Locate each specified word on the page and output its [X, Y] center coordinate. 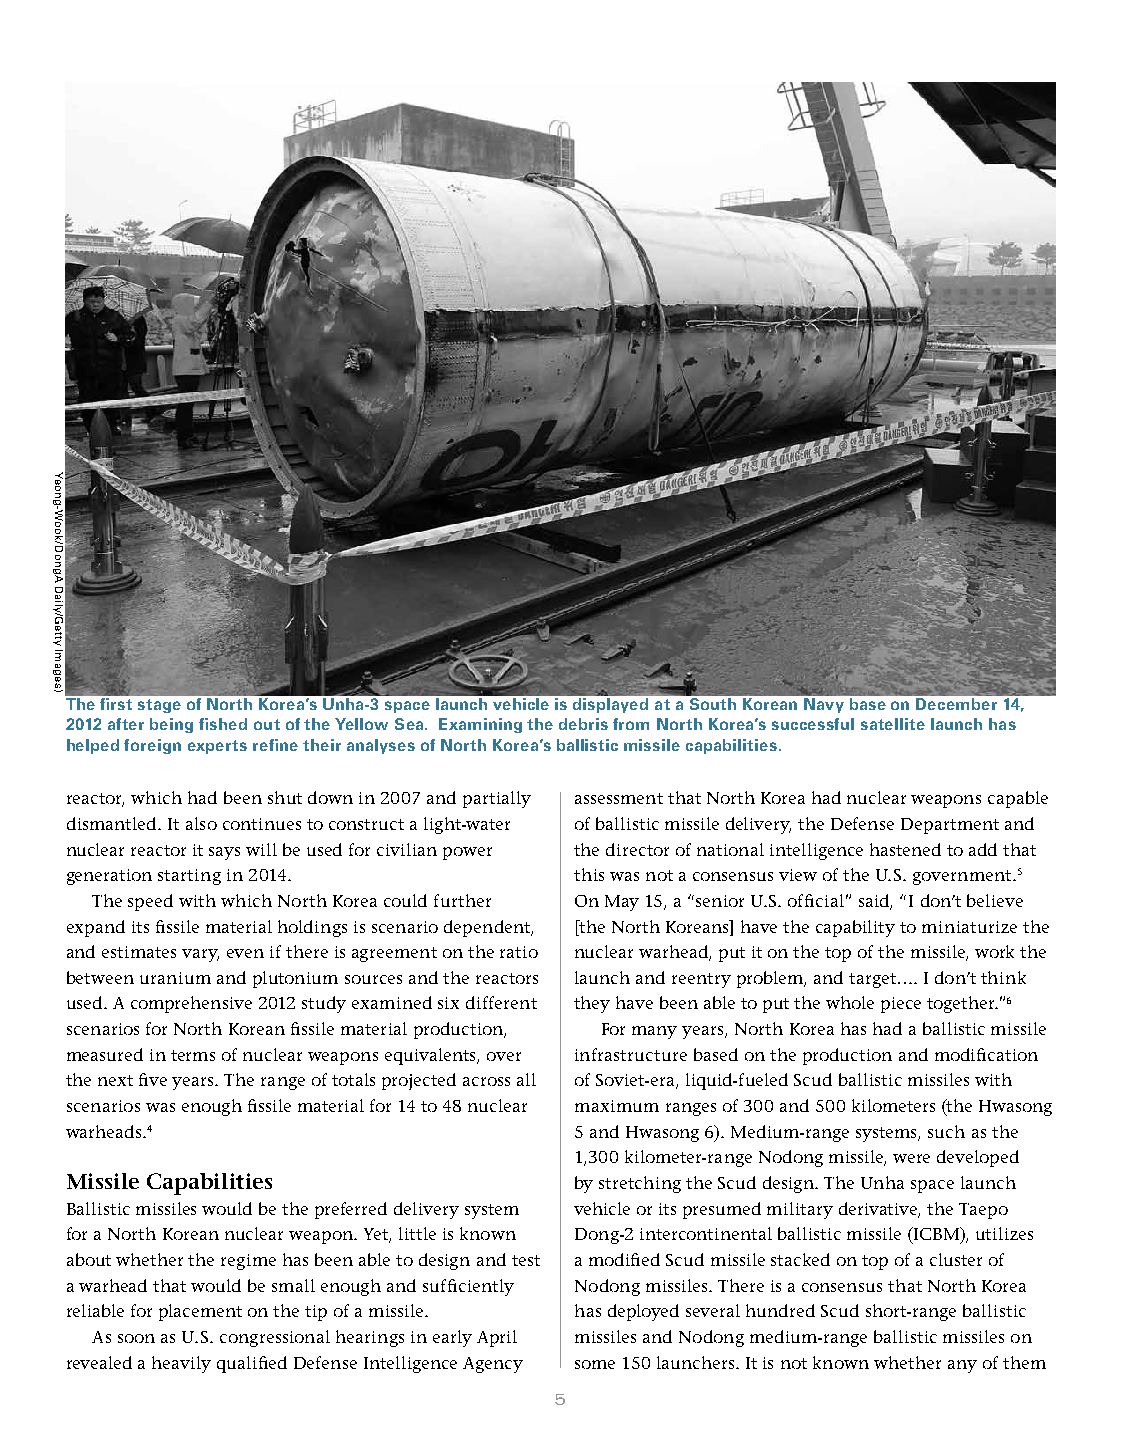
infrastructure [631, 1054]
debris [583, 724]
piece [901, 1005]
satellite [893, 724]
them [1024, 1362]
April [497, 1338]
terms [193, 1055]
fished [223, 724]
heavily [181, 1364]
